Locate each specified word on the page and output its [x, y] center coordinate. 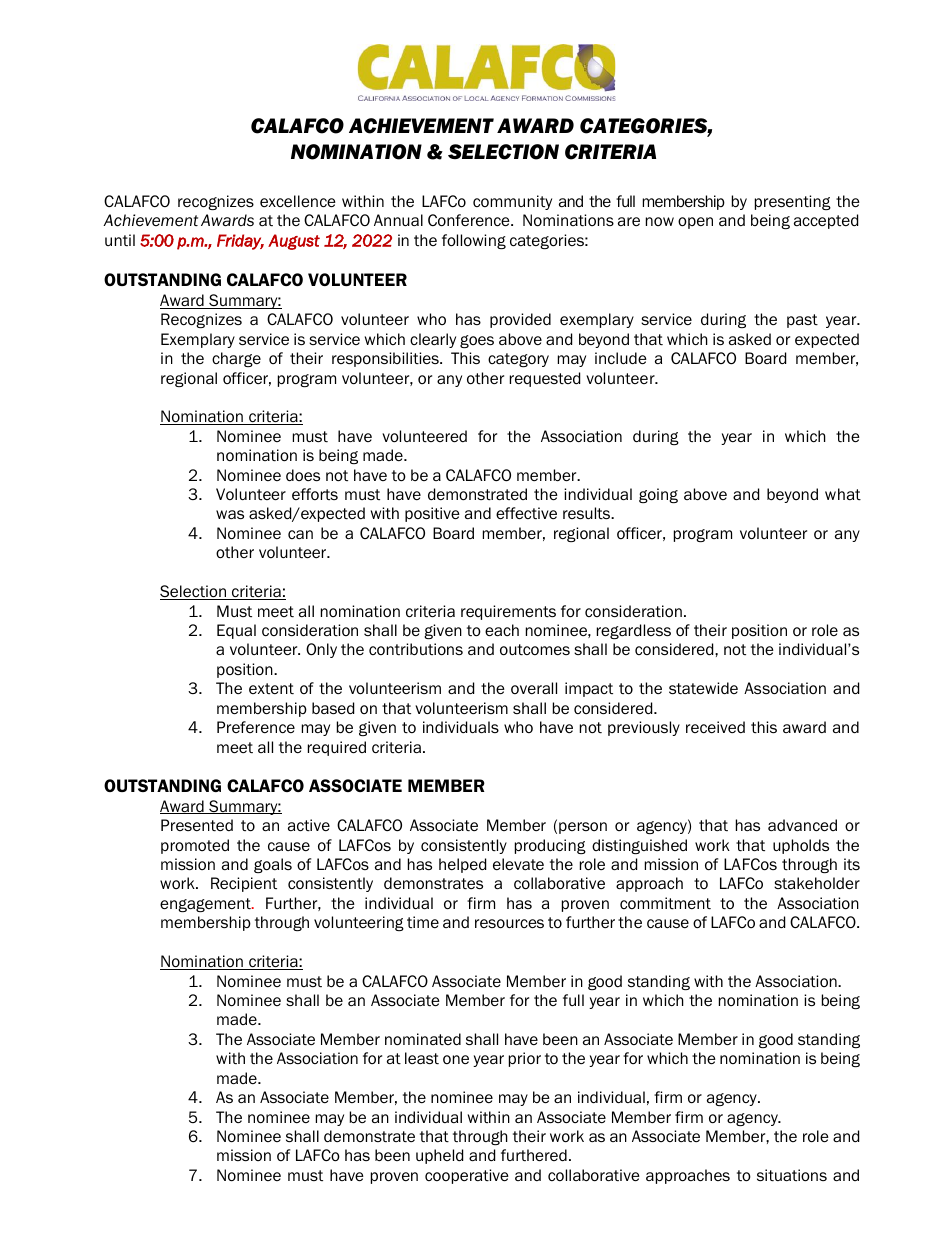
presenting [793, 202]
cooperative [467, 1176]
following [474, 241]
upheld [439, 1156]
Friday [240, 242]
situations [792, 1175]
